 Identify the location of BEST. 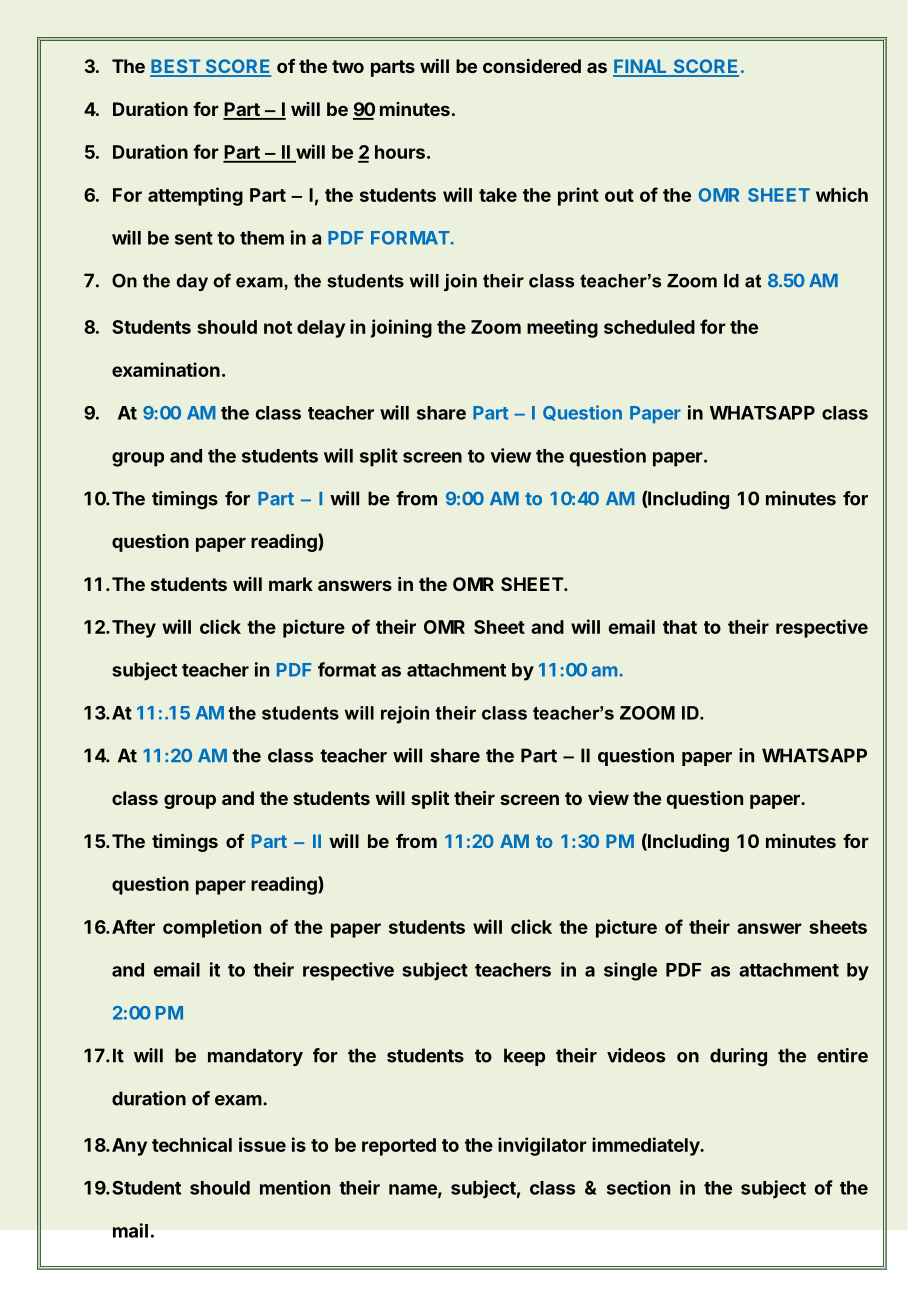
(176, 67).
